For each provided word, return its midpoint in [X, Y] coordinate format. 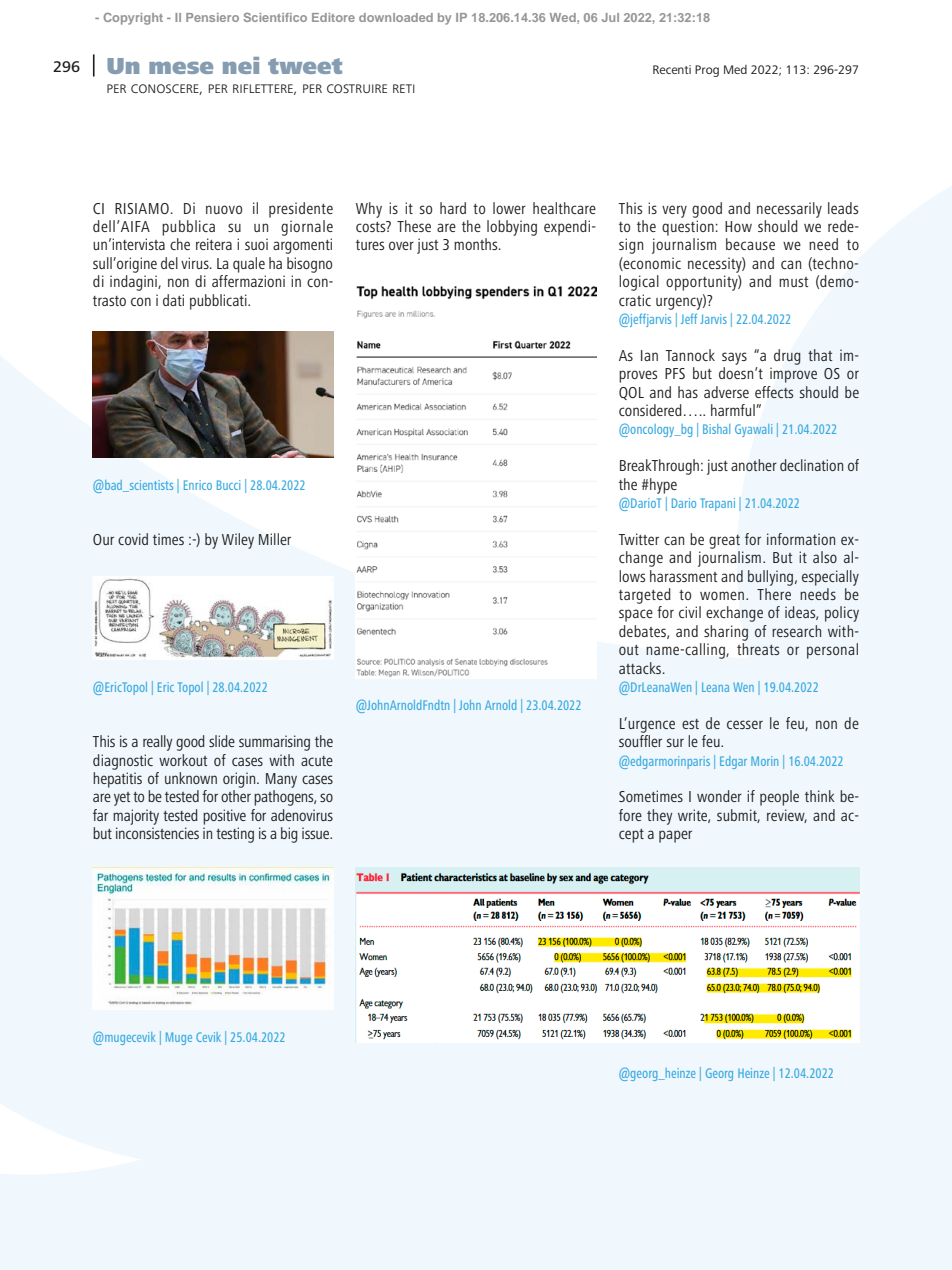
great [724, 542]
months [477, 244]
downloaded [396, 17]
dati [173, 300]
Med [735, 69]
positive [224, 817]
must [794, 282]
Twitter [638, 539]
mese [181, 67]
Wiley [238, 541]
